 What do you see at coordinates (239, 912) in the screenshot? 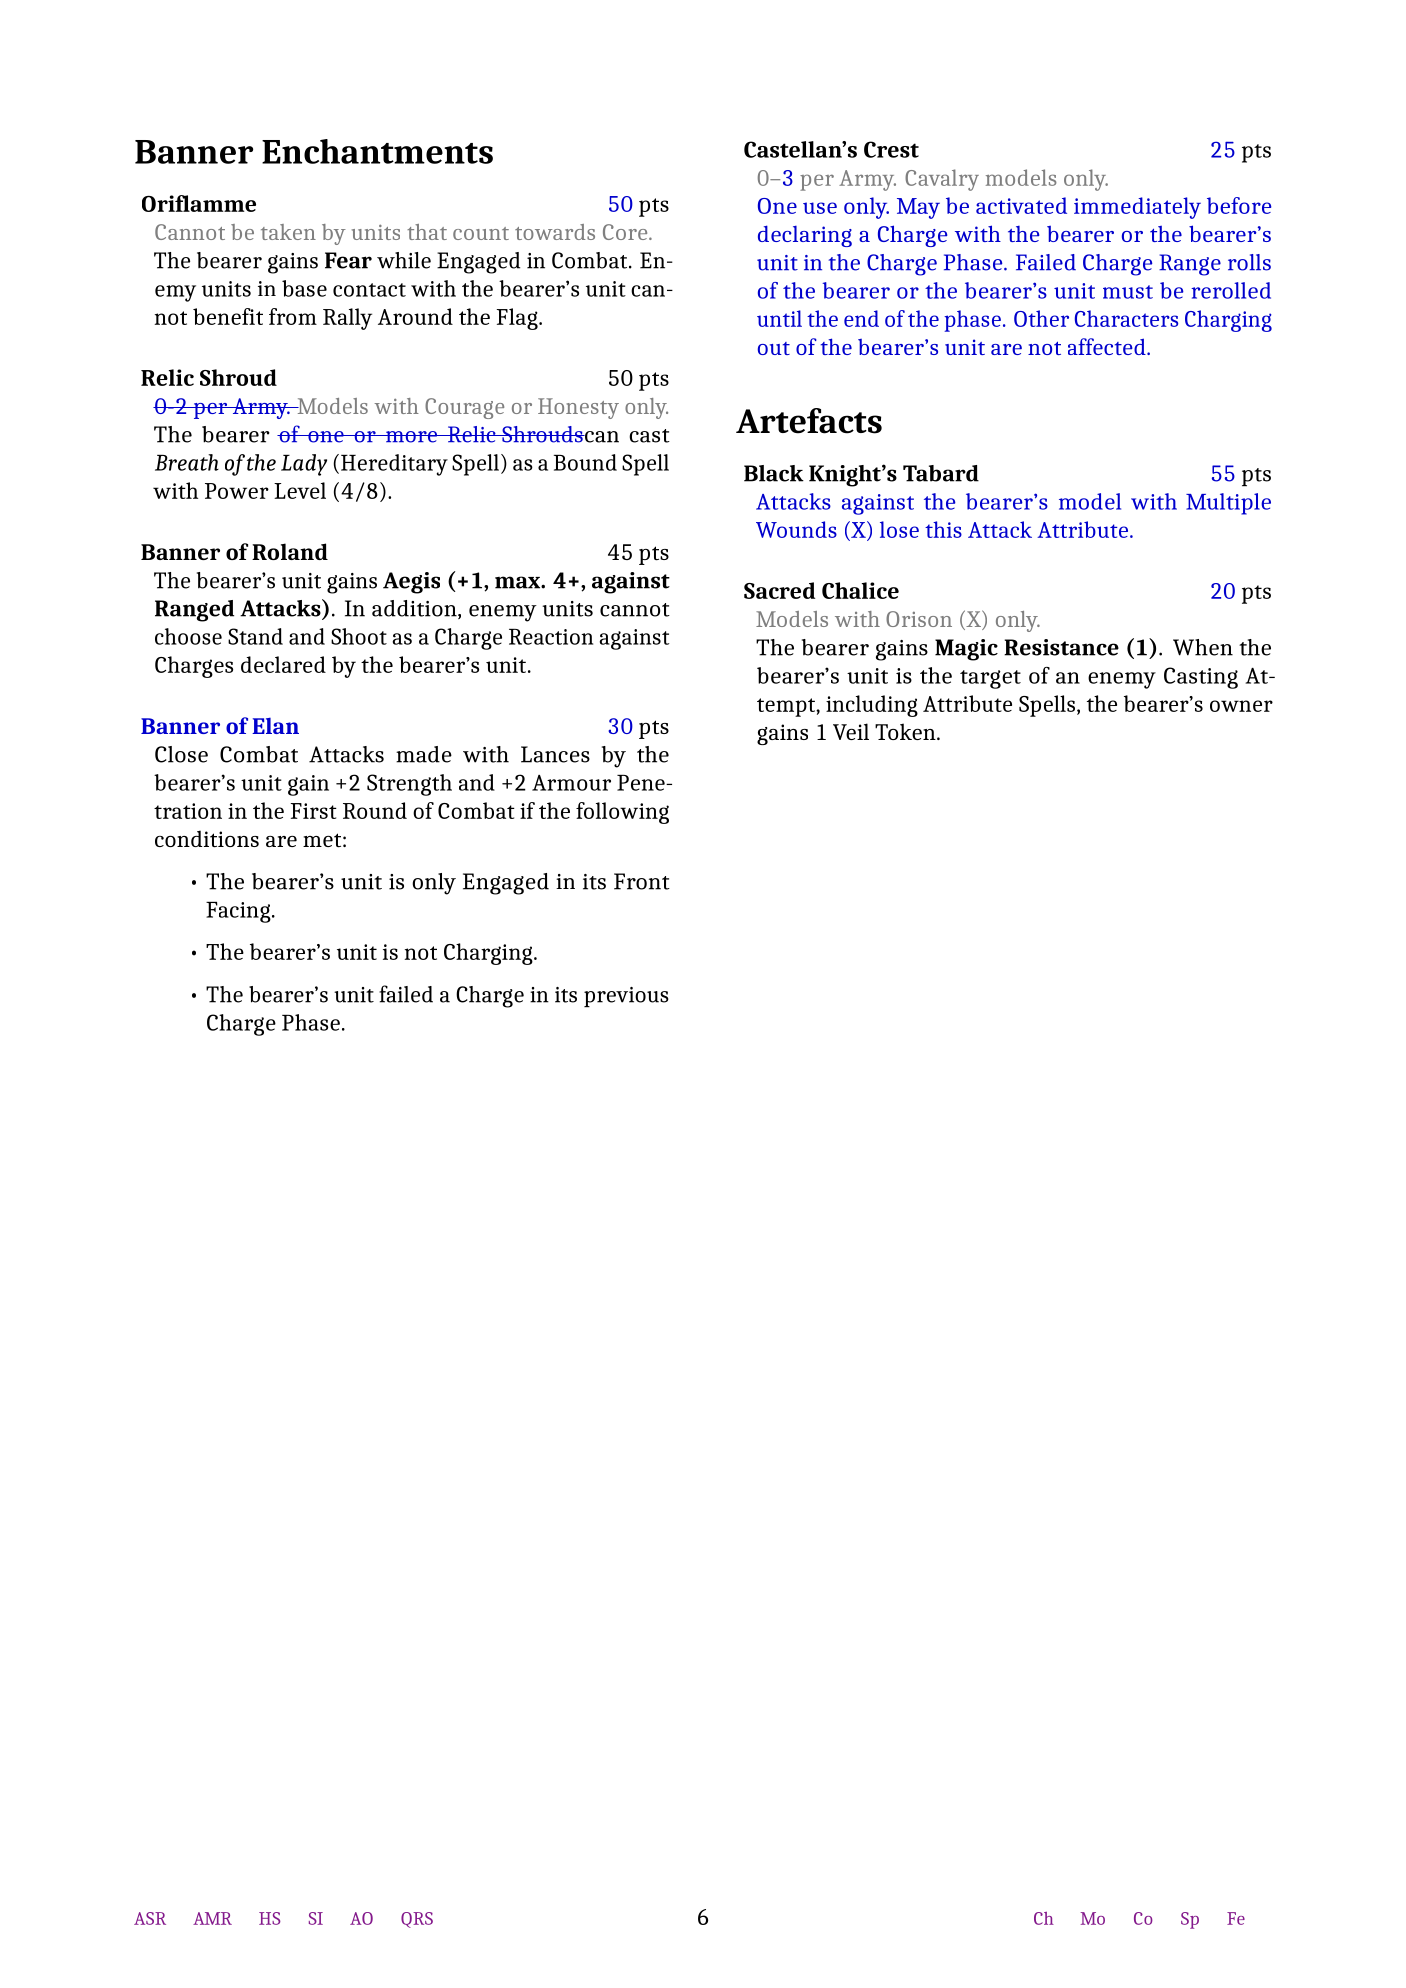
I see `Facing` at bounding box center [239, 912].
